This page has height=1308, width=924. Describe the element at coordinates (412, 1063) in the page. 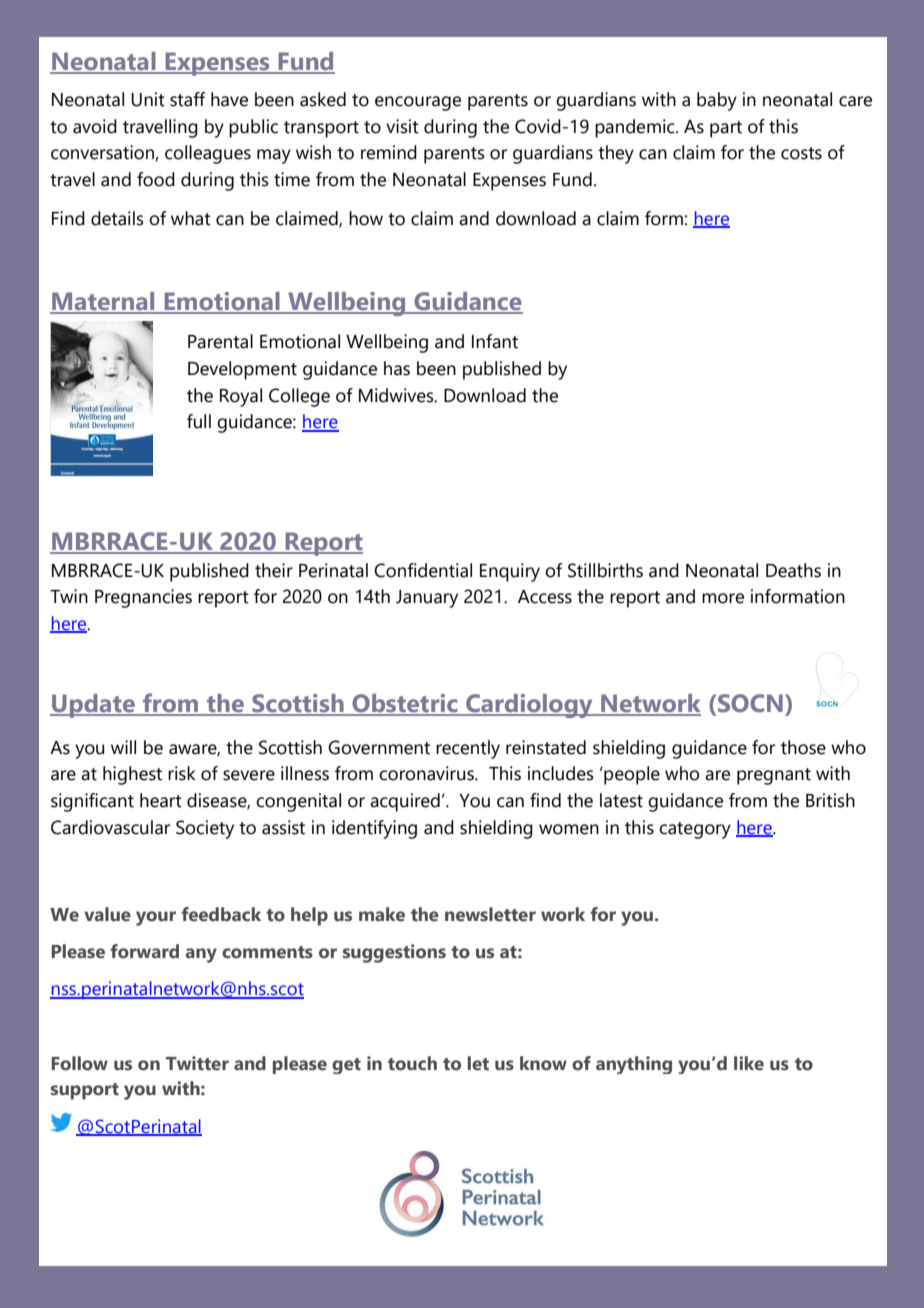

I see `touch` at that location.
